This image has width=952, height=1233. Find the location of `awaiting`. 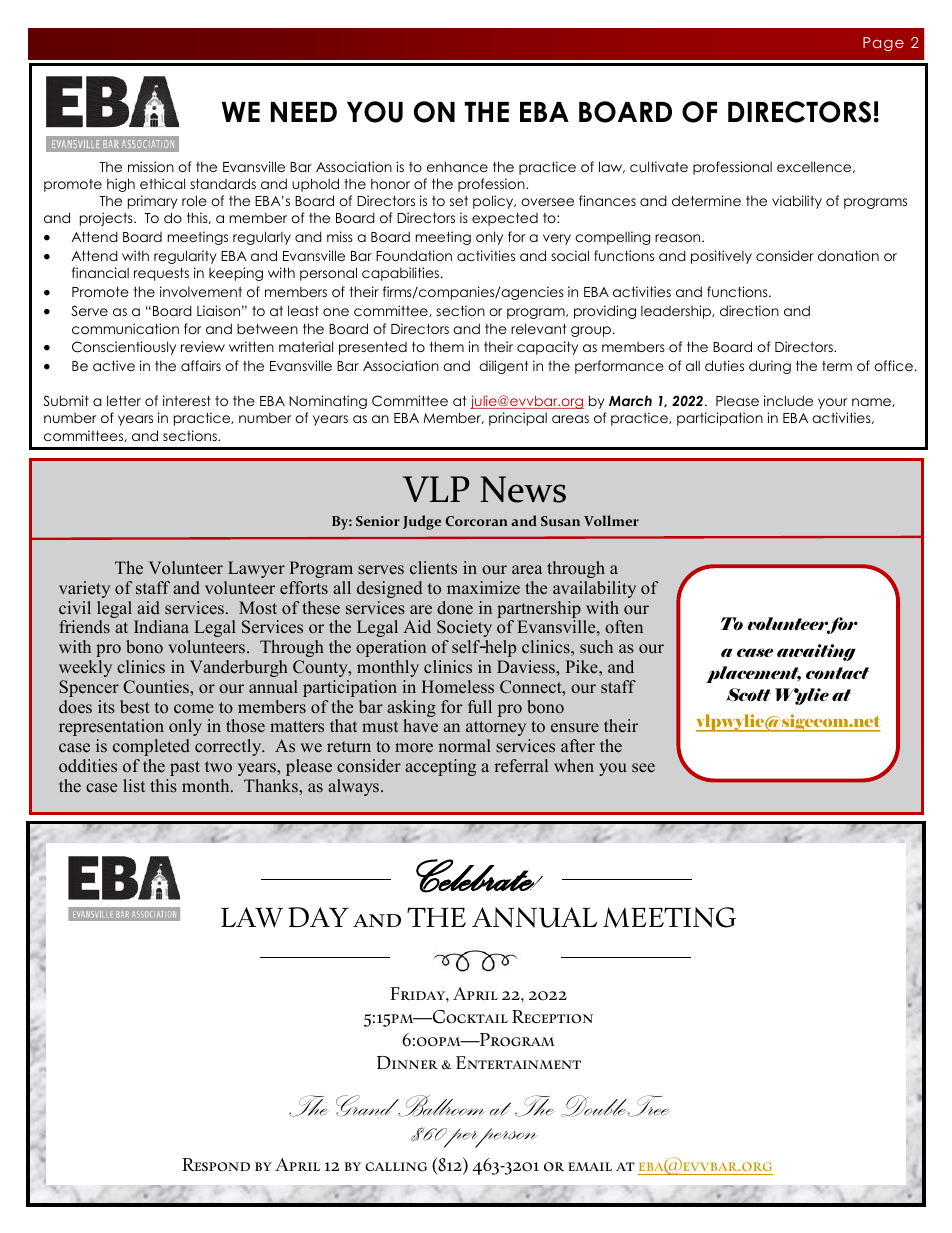

awaiting is located at coordinates (816, 652).
